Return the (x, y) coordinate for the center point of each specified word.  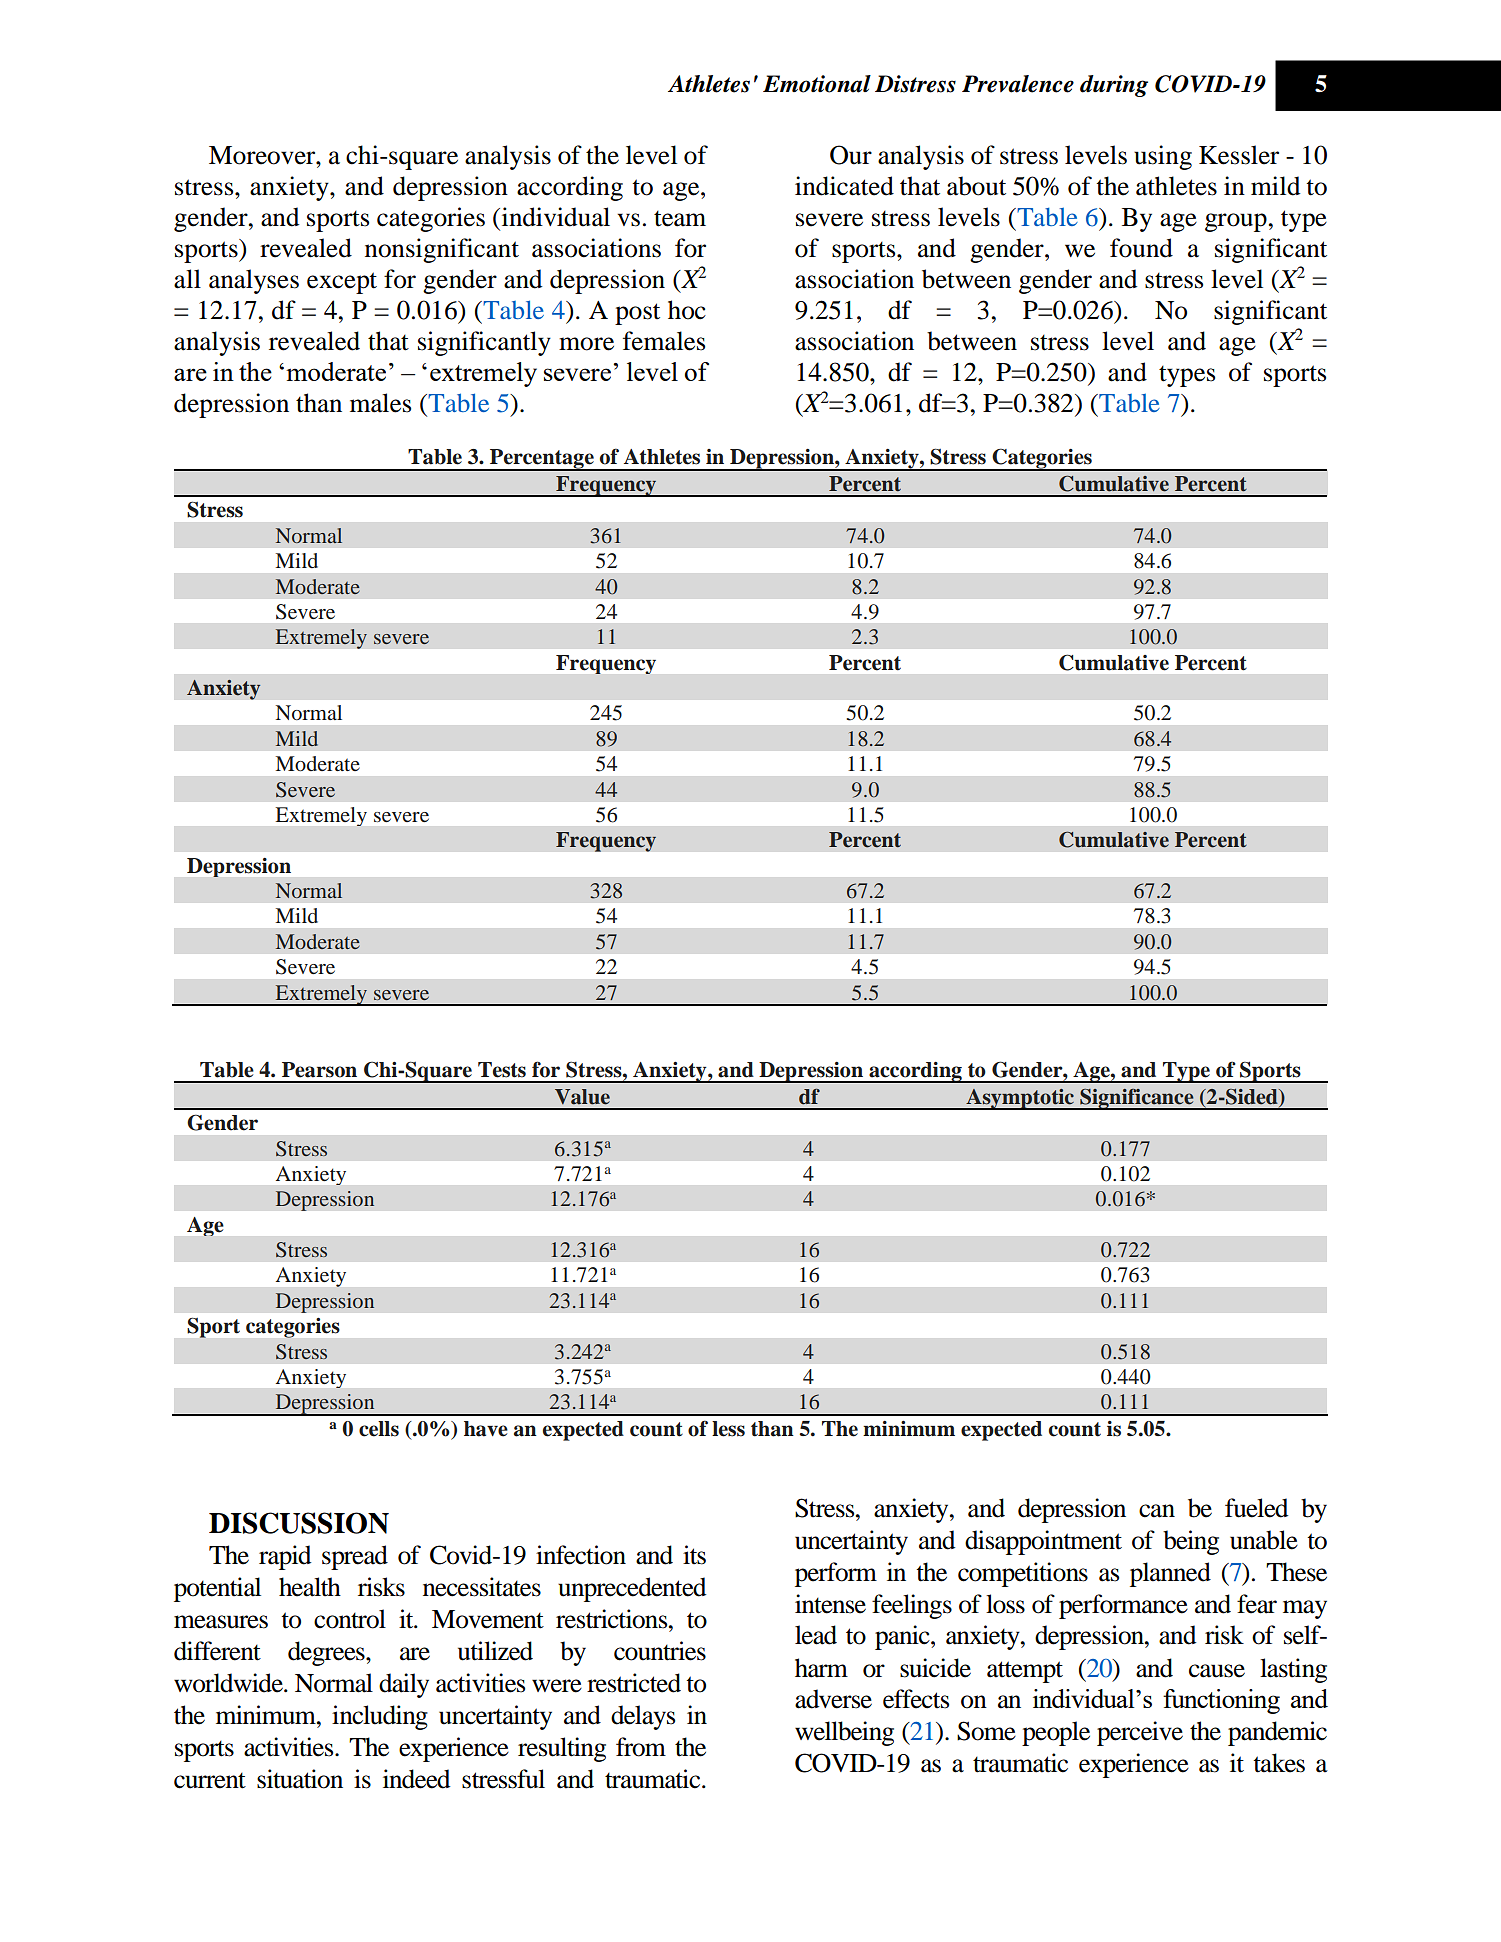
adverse (833, 1699)
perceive (1140, 1733)
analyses (254, 281)
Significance (1137, 1099)
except (342, 283)
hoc (687, 310)
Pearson (319, 1070)
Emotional (817, 84)
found (1141, 248)
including (380, 1717)
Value (582, 1097)
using (1163, 157)
